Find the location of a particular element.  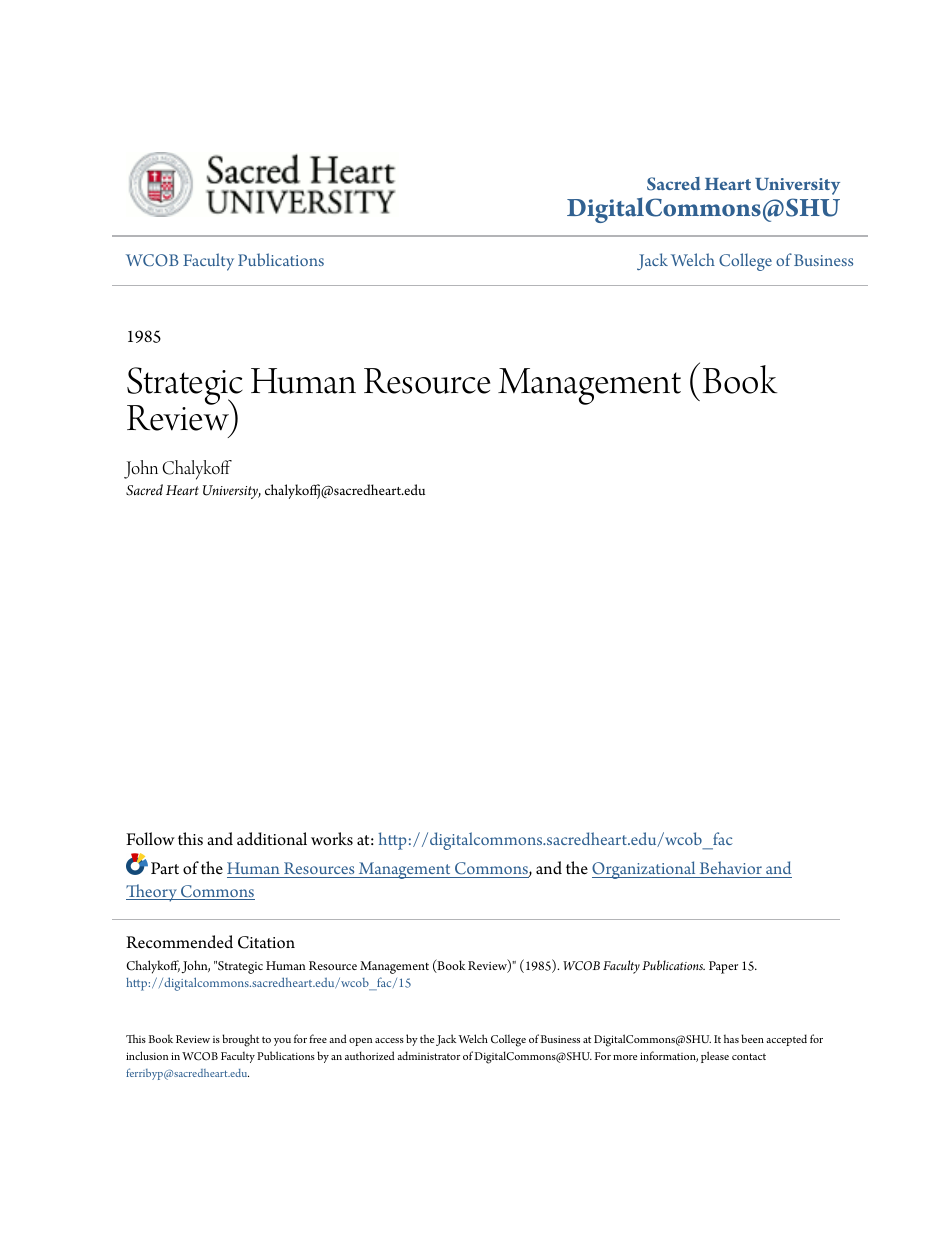

Organizational is located at coordinates (645, 870).
